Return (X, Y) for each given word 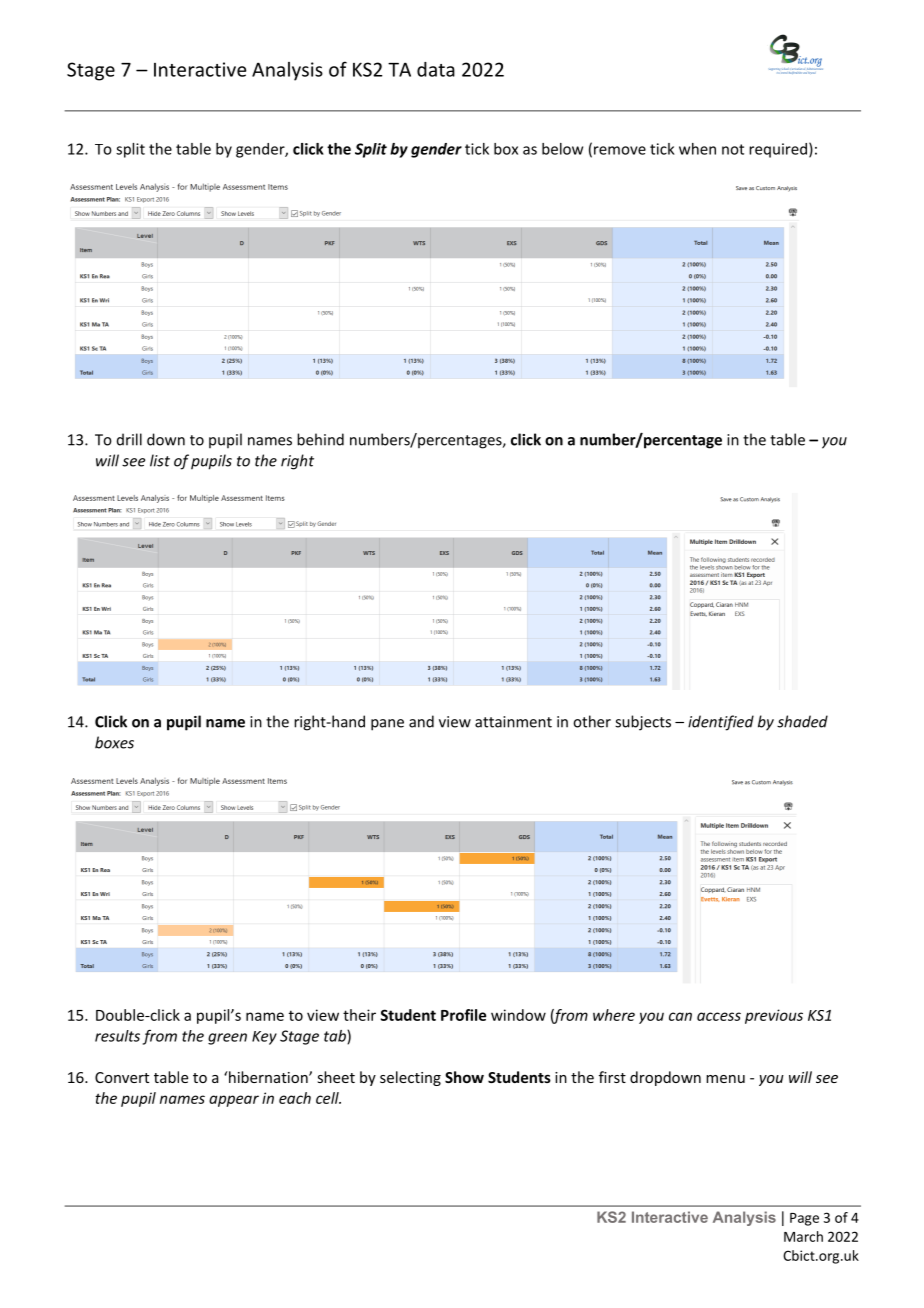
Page (804, 1219)
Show (464, 1077)
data (436, 69)
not (733, 149)
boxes (114, 742)
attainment (513, 722)
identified (721, 723)
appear (234, 1101)
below (562, 149)
